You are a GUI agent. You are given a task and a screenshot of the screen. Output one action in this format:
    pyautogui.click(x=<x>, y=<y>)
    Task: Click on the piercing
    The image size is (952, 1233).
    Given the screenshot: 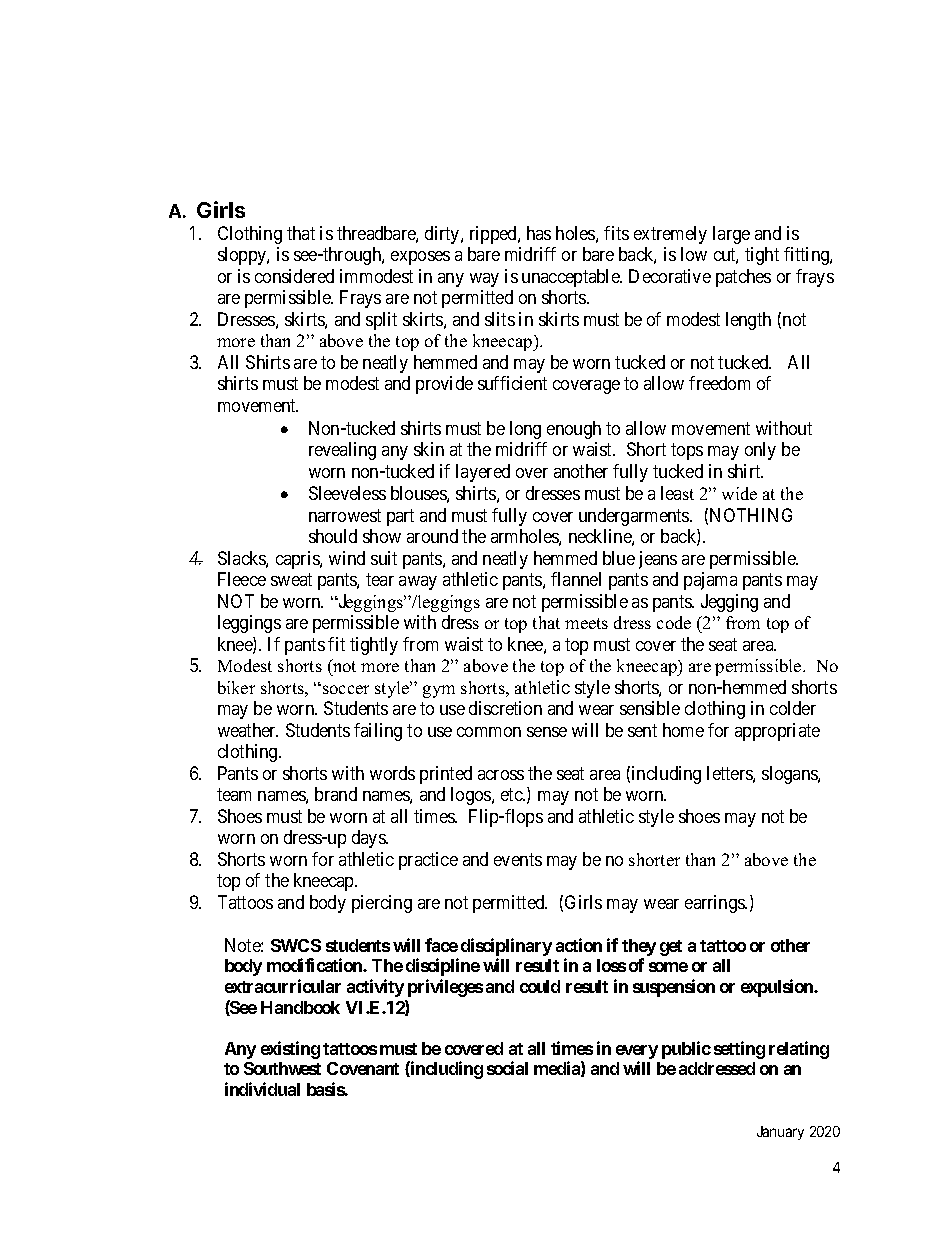 What is the action you would take?
    pyautogui.click(x=382, y=904)
